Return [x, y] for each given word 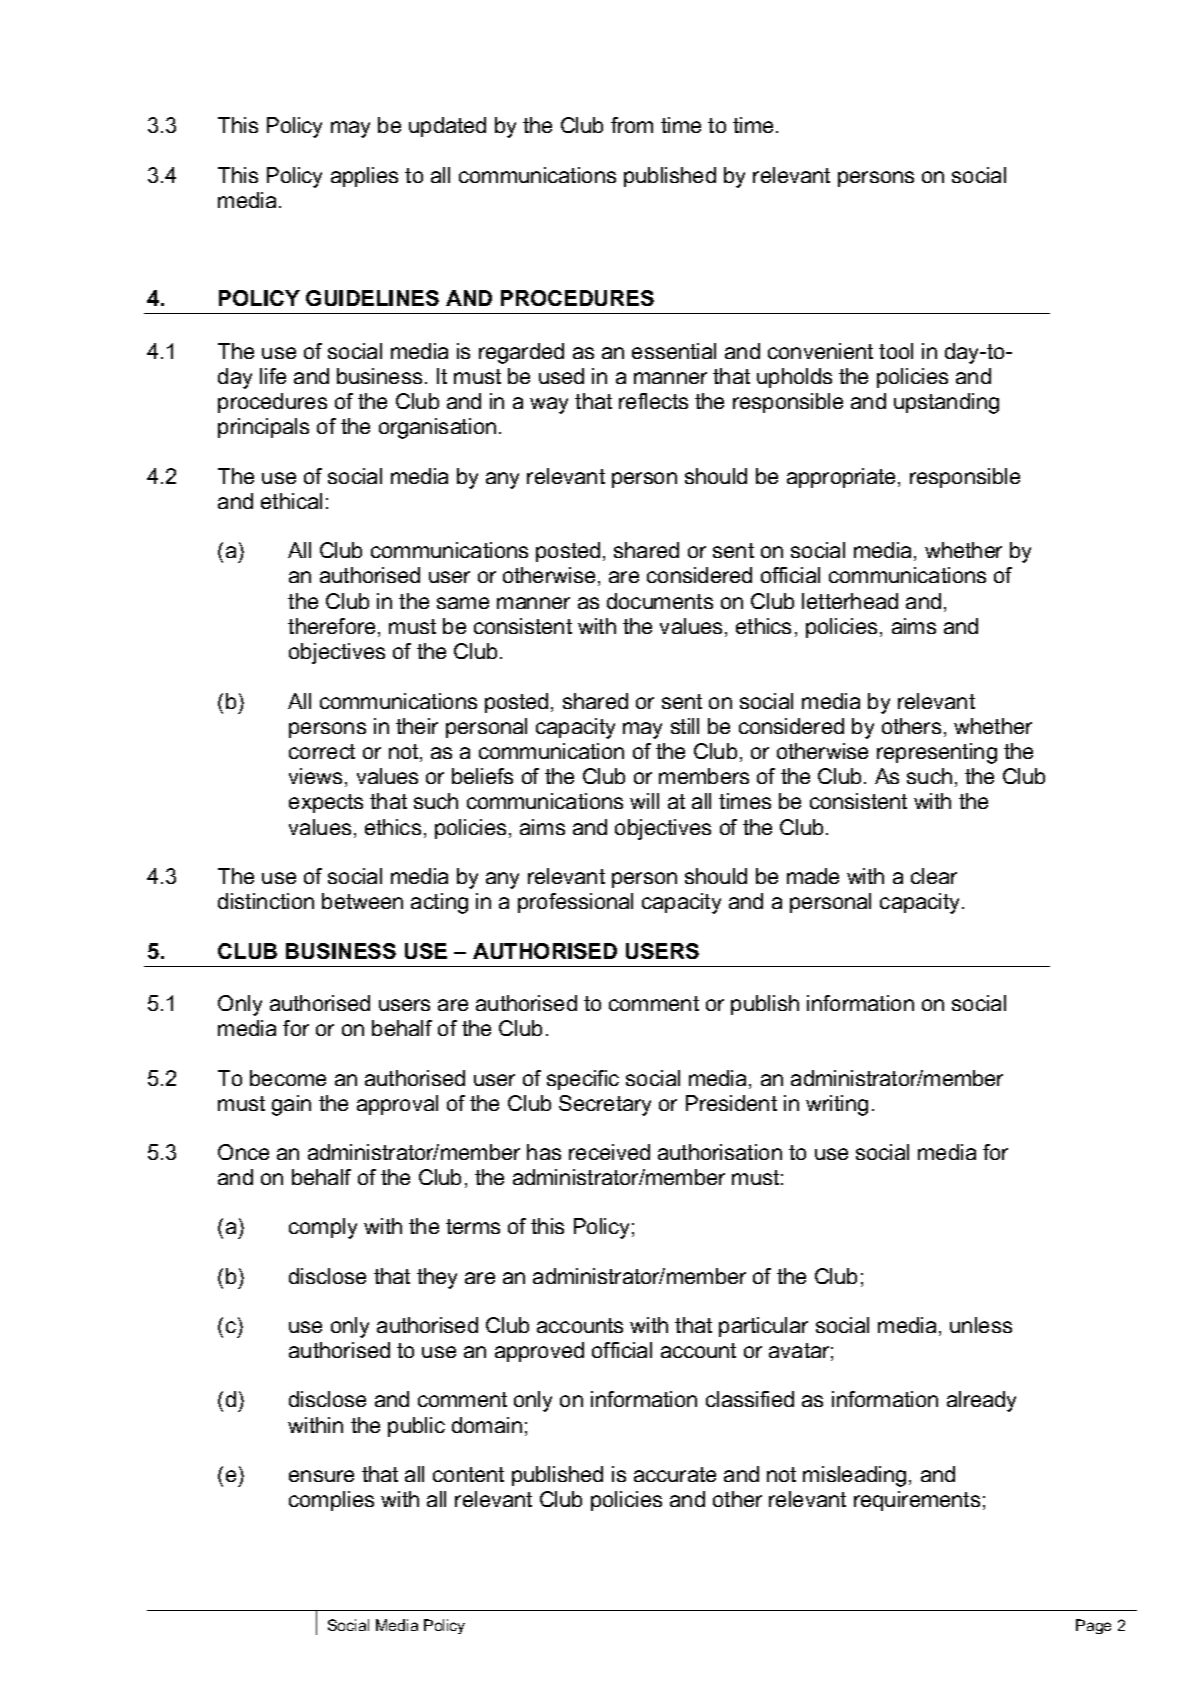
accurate [675, 1474]
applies [364, 177]
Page [1093, 1626]
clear [934, 876]
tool [896, 351]
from [632, 125]
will [644, 801]
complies [331, 1501]
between [362, 901]
